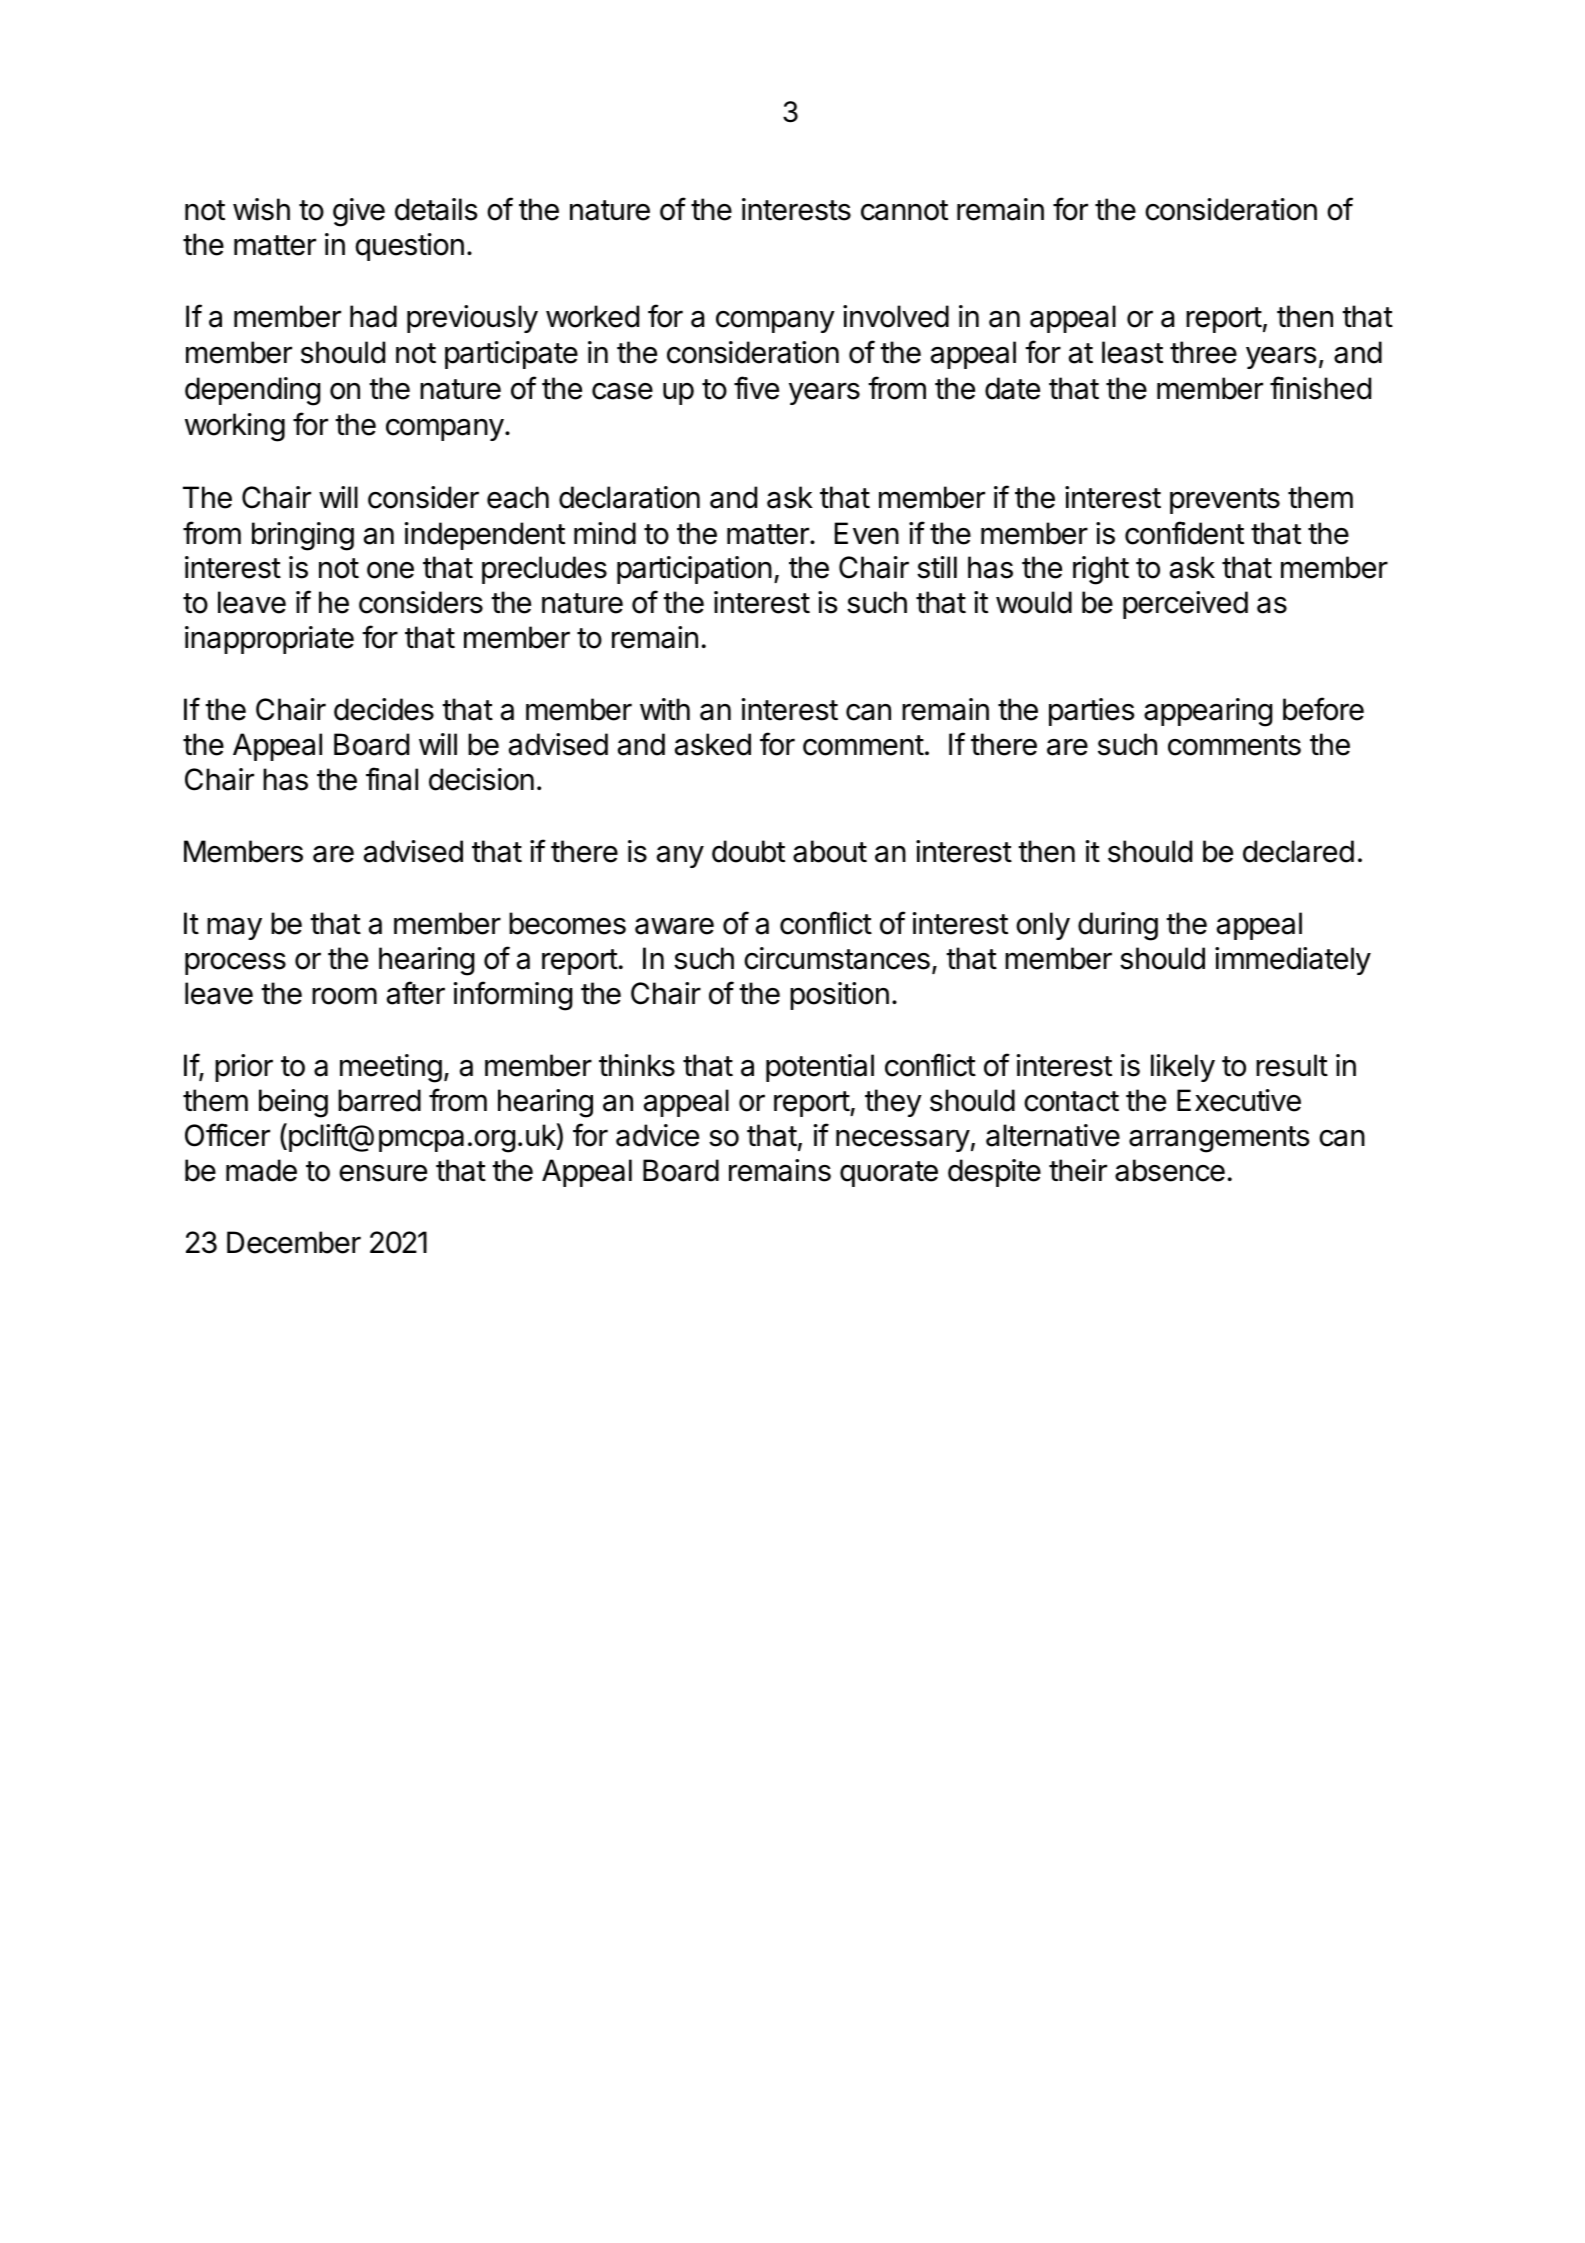 The image size is (1585, 2243). What do you see at coordinates (904, 210) in the page?
I see `cannot` at bounding box center [904, 210].
